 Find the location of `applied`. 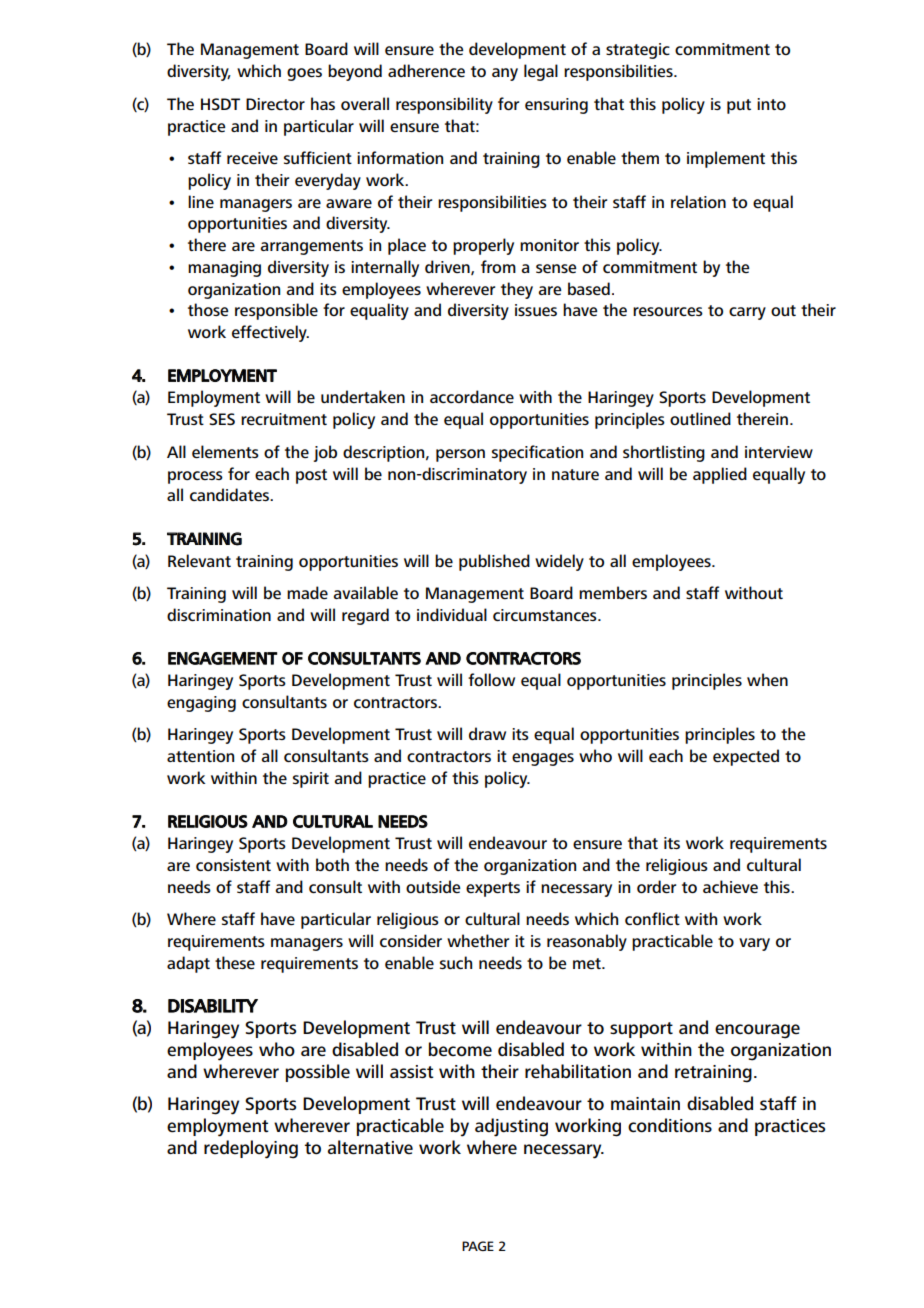

applied is located at coordinates (720, 475).
